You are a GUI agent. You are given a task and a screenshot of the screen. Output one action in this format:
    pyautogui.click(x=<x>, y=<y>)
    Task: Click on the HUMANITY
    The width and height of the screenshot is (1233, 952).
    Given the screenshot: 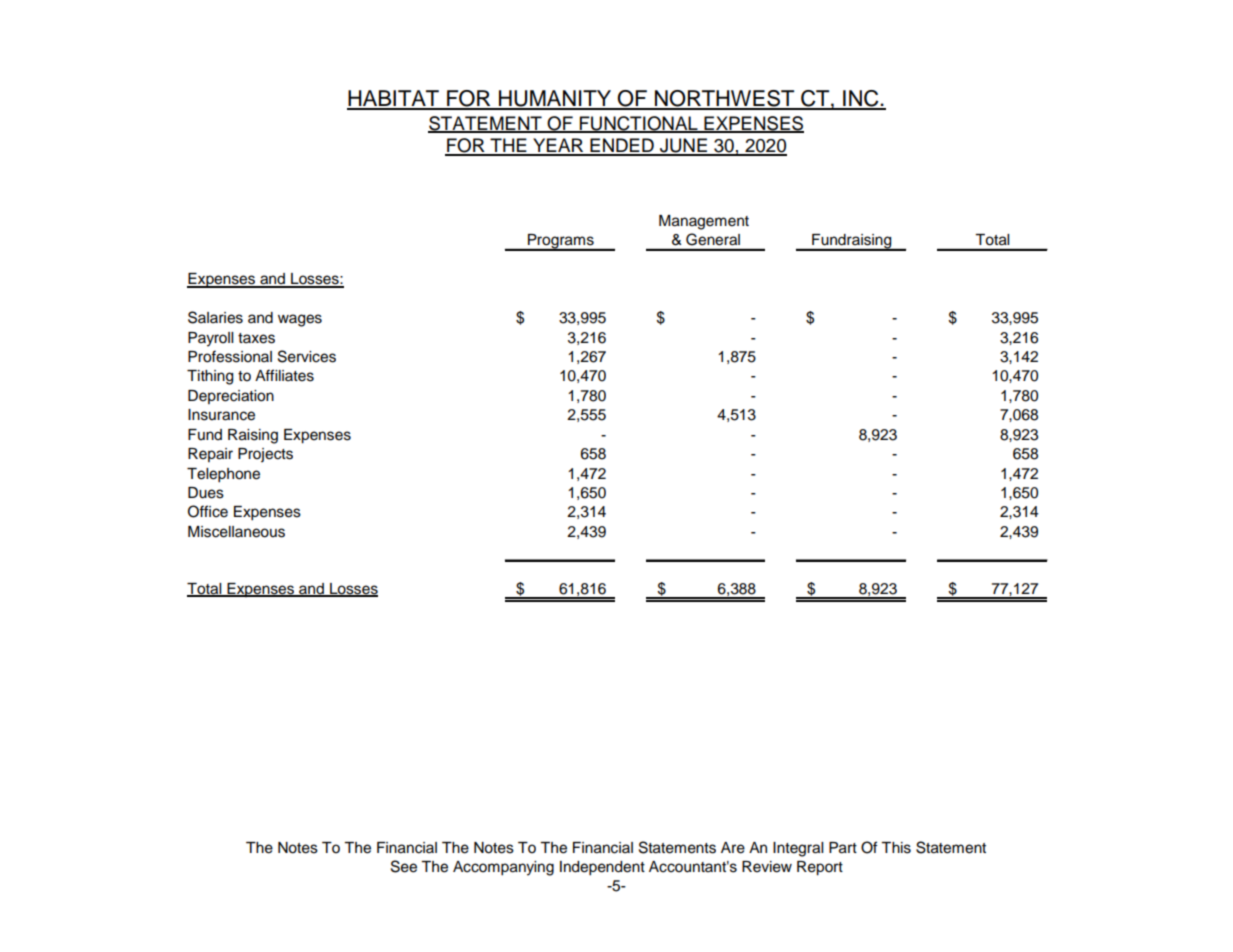 What is the action you would take?
    pyautogui.click(x=555, y=99)
